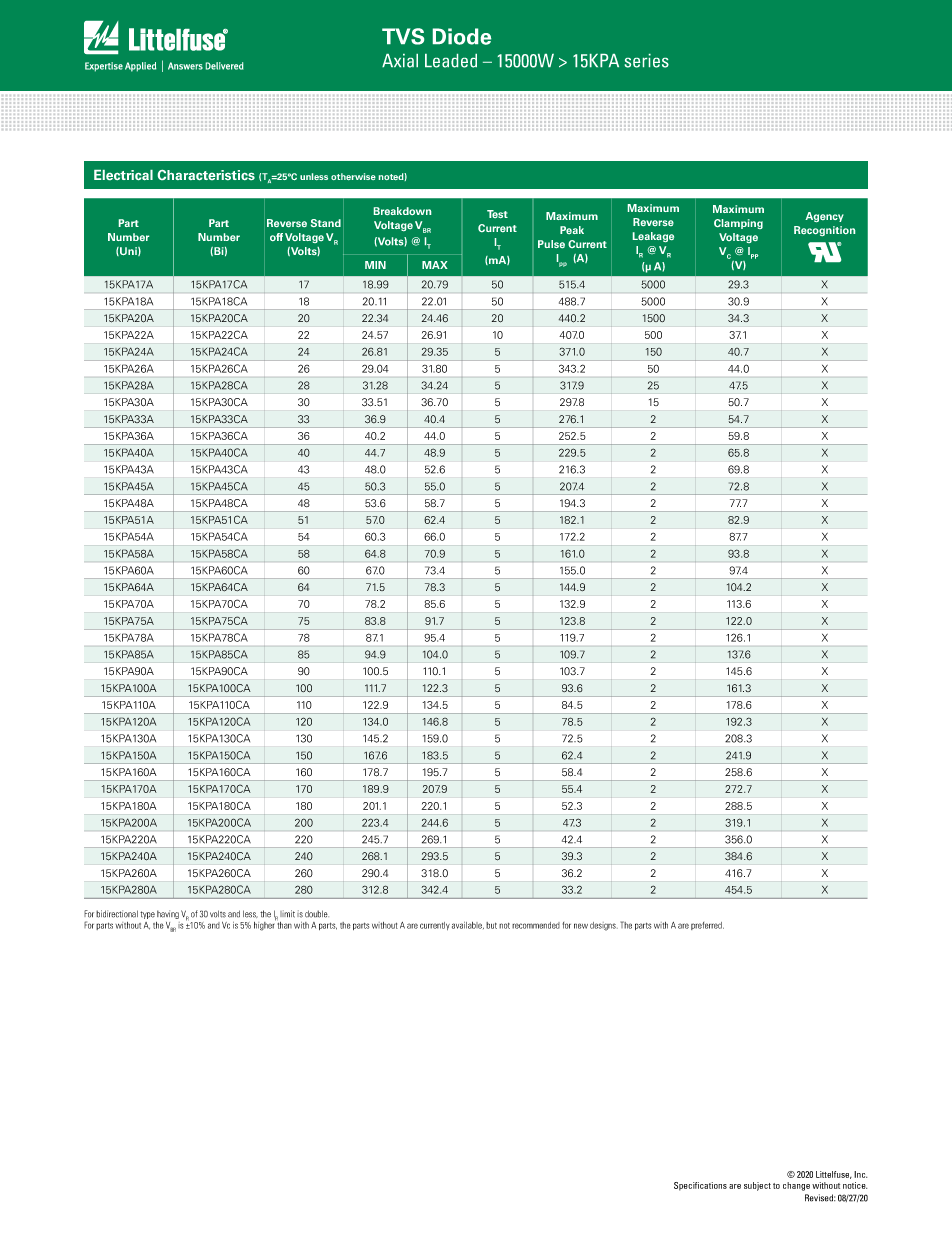 Image resolution: width=952 pixels, height=1233 pixels. Describe the element at coordinates (168, 914) in the screenshot. I see `having` at that location.
